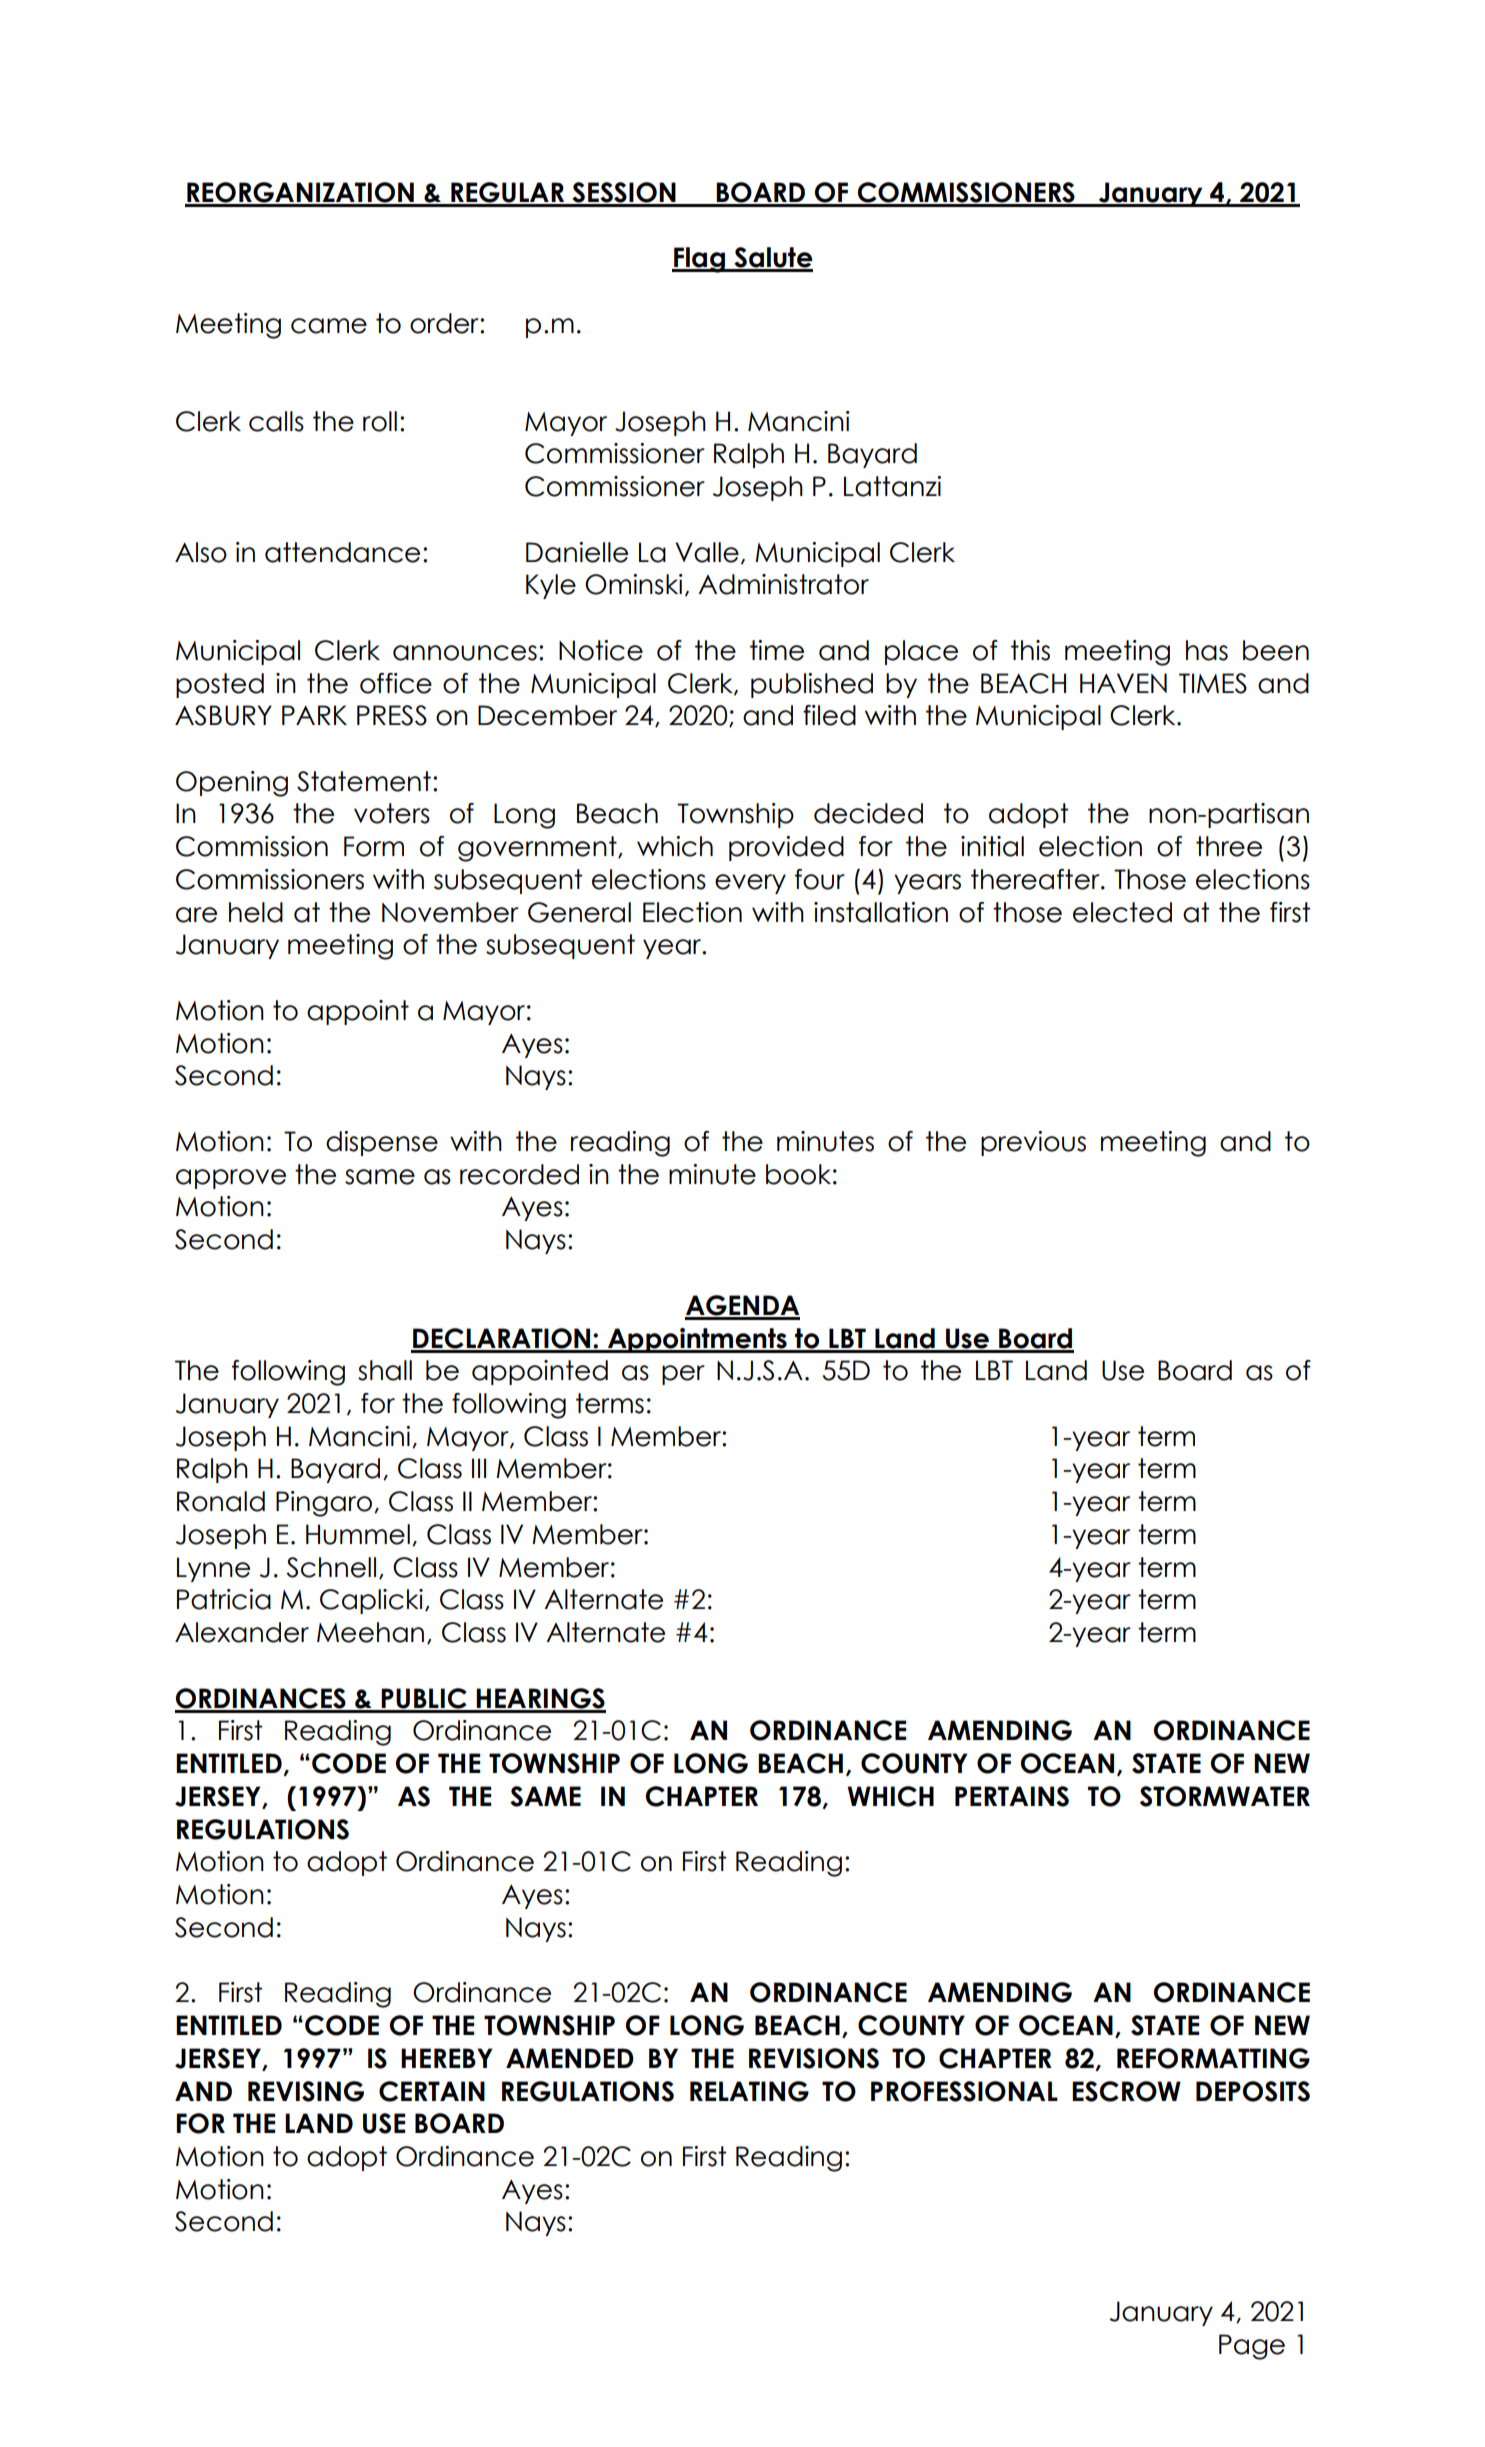 The height and width of the screenshot is (2447, 1485). Describe the element at coordinates (519, 1174) in the screenshot. I see `recorded` at that location.
